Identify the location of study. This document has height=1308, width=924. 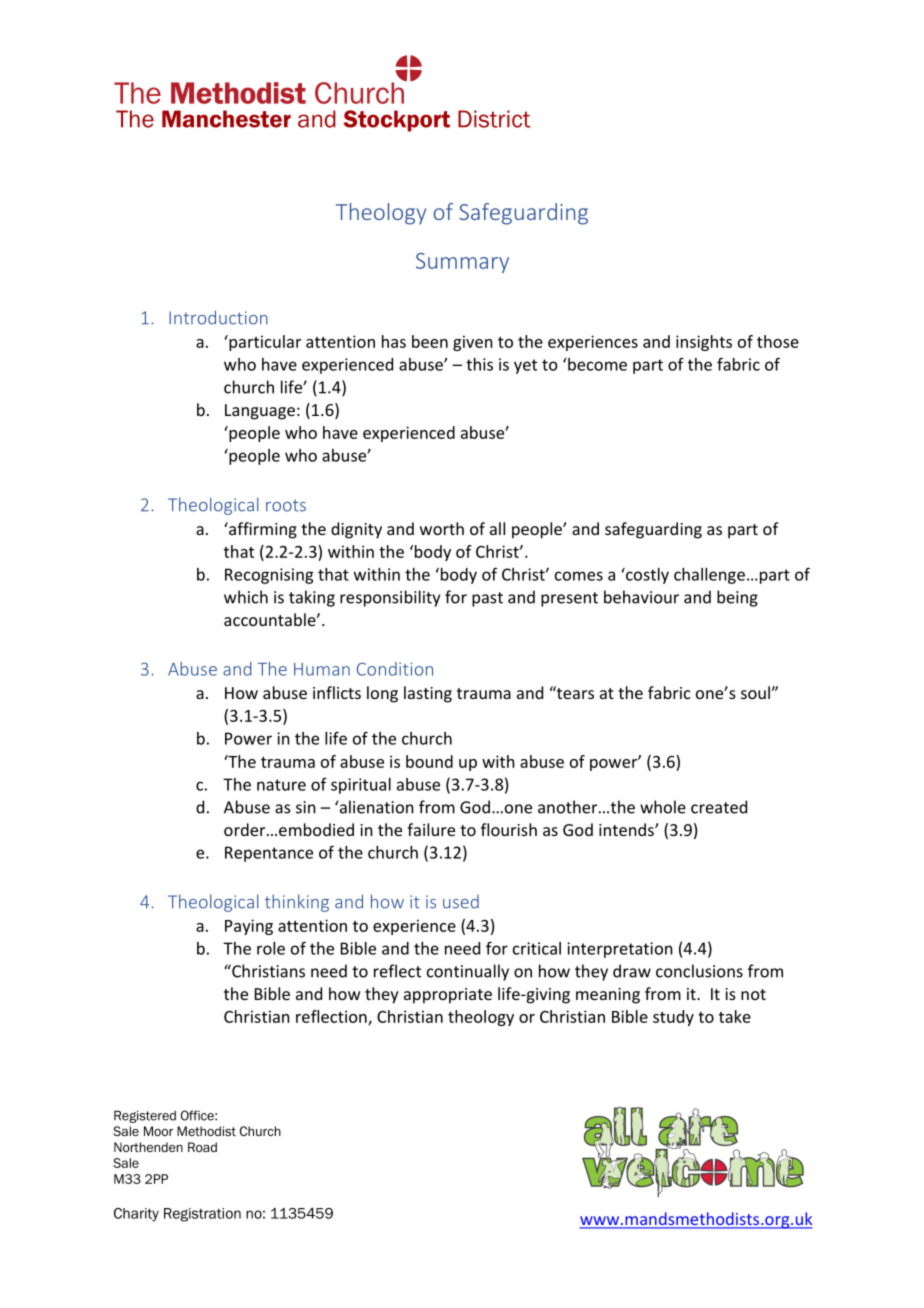
(673, 1018).
